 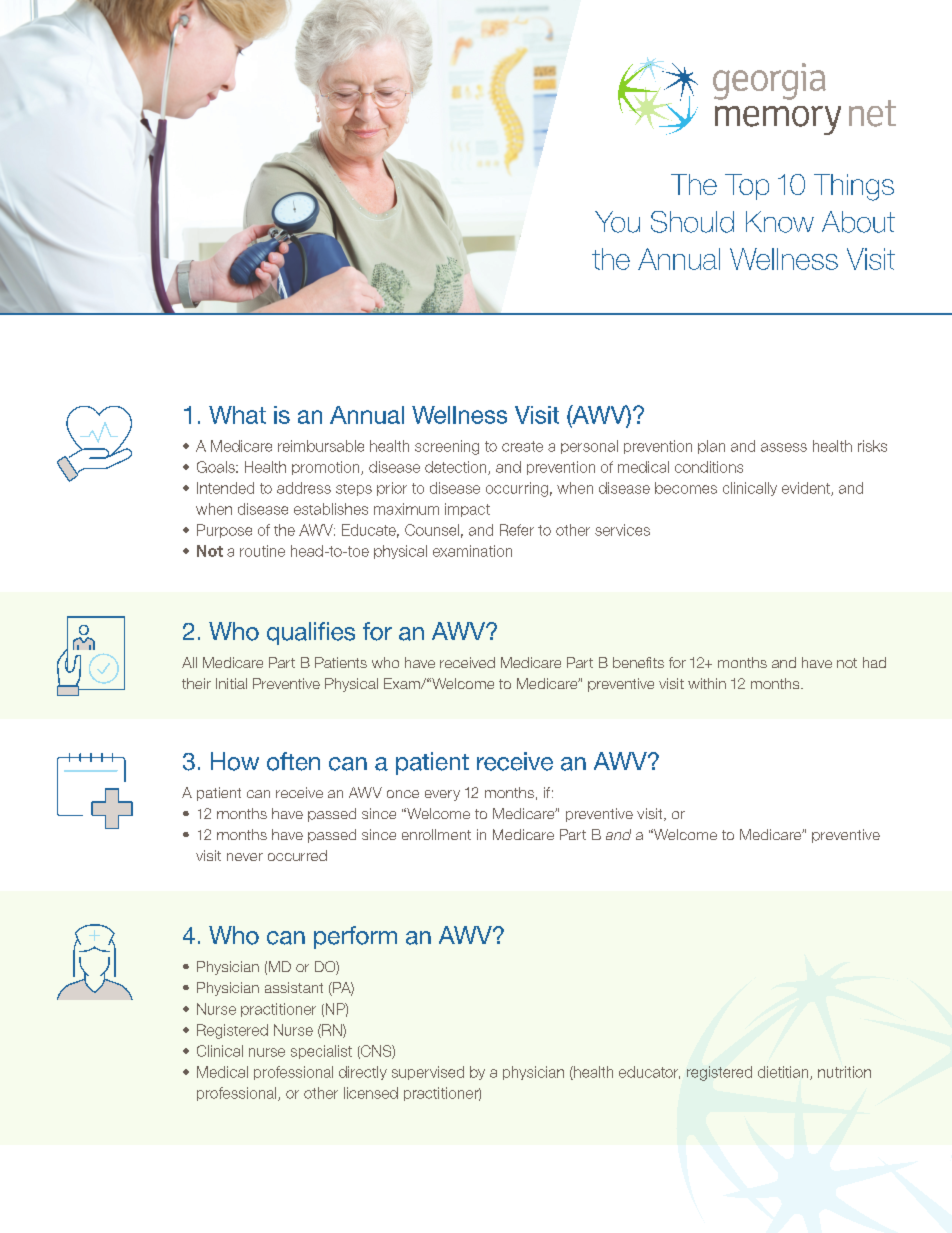 What do you see at coordinates (780, 222) in the page?
I see `Know` at bounding box center [780, 222].
